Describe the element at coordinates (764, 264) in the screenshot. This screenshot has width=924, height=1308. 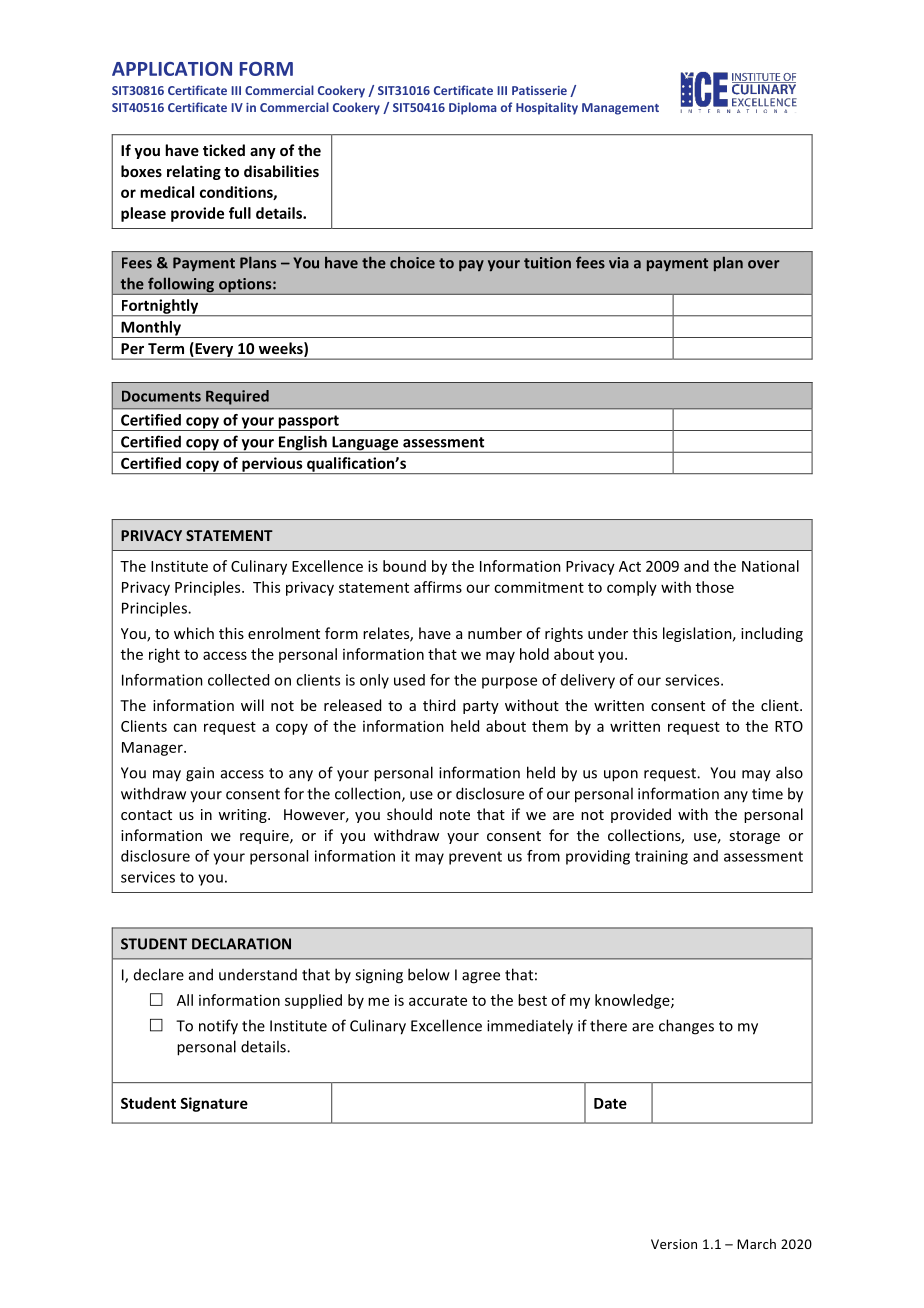
I see `over` at that location.
